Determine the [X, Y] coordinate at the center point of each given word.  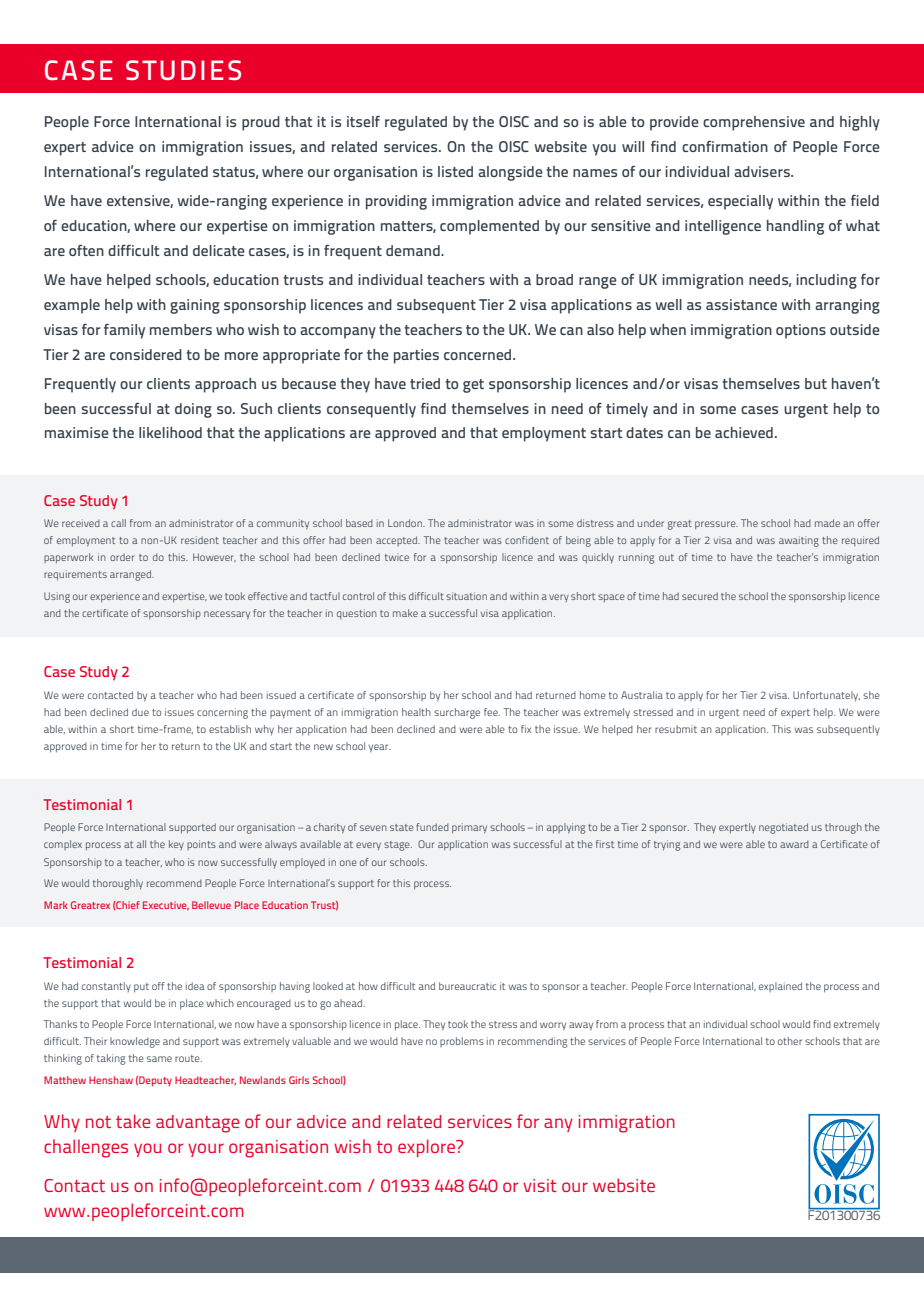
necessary [227, 615]
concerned [479, 354]
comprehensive [754, 123]
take [133, 1121]
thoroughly [118, 884]
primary [469, 828]
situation [466, 596]
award [794, 844]
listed [455, 171]
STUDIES [183, 70]
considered [146, 354]
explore [428, 1148]
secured [700, 596]
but [816, 383]
